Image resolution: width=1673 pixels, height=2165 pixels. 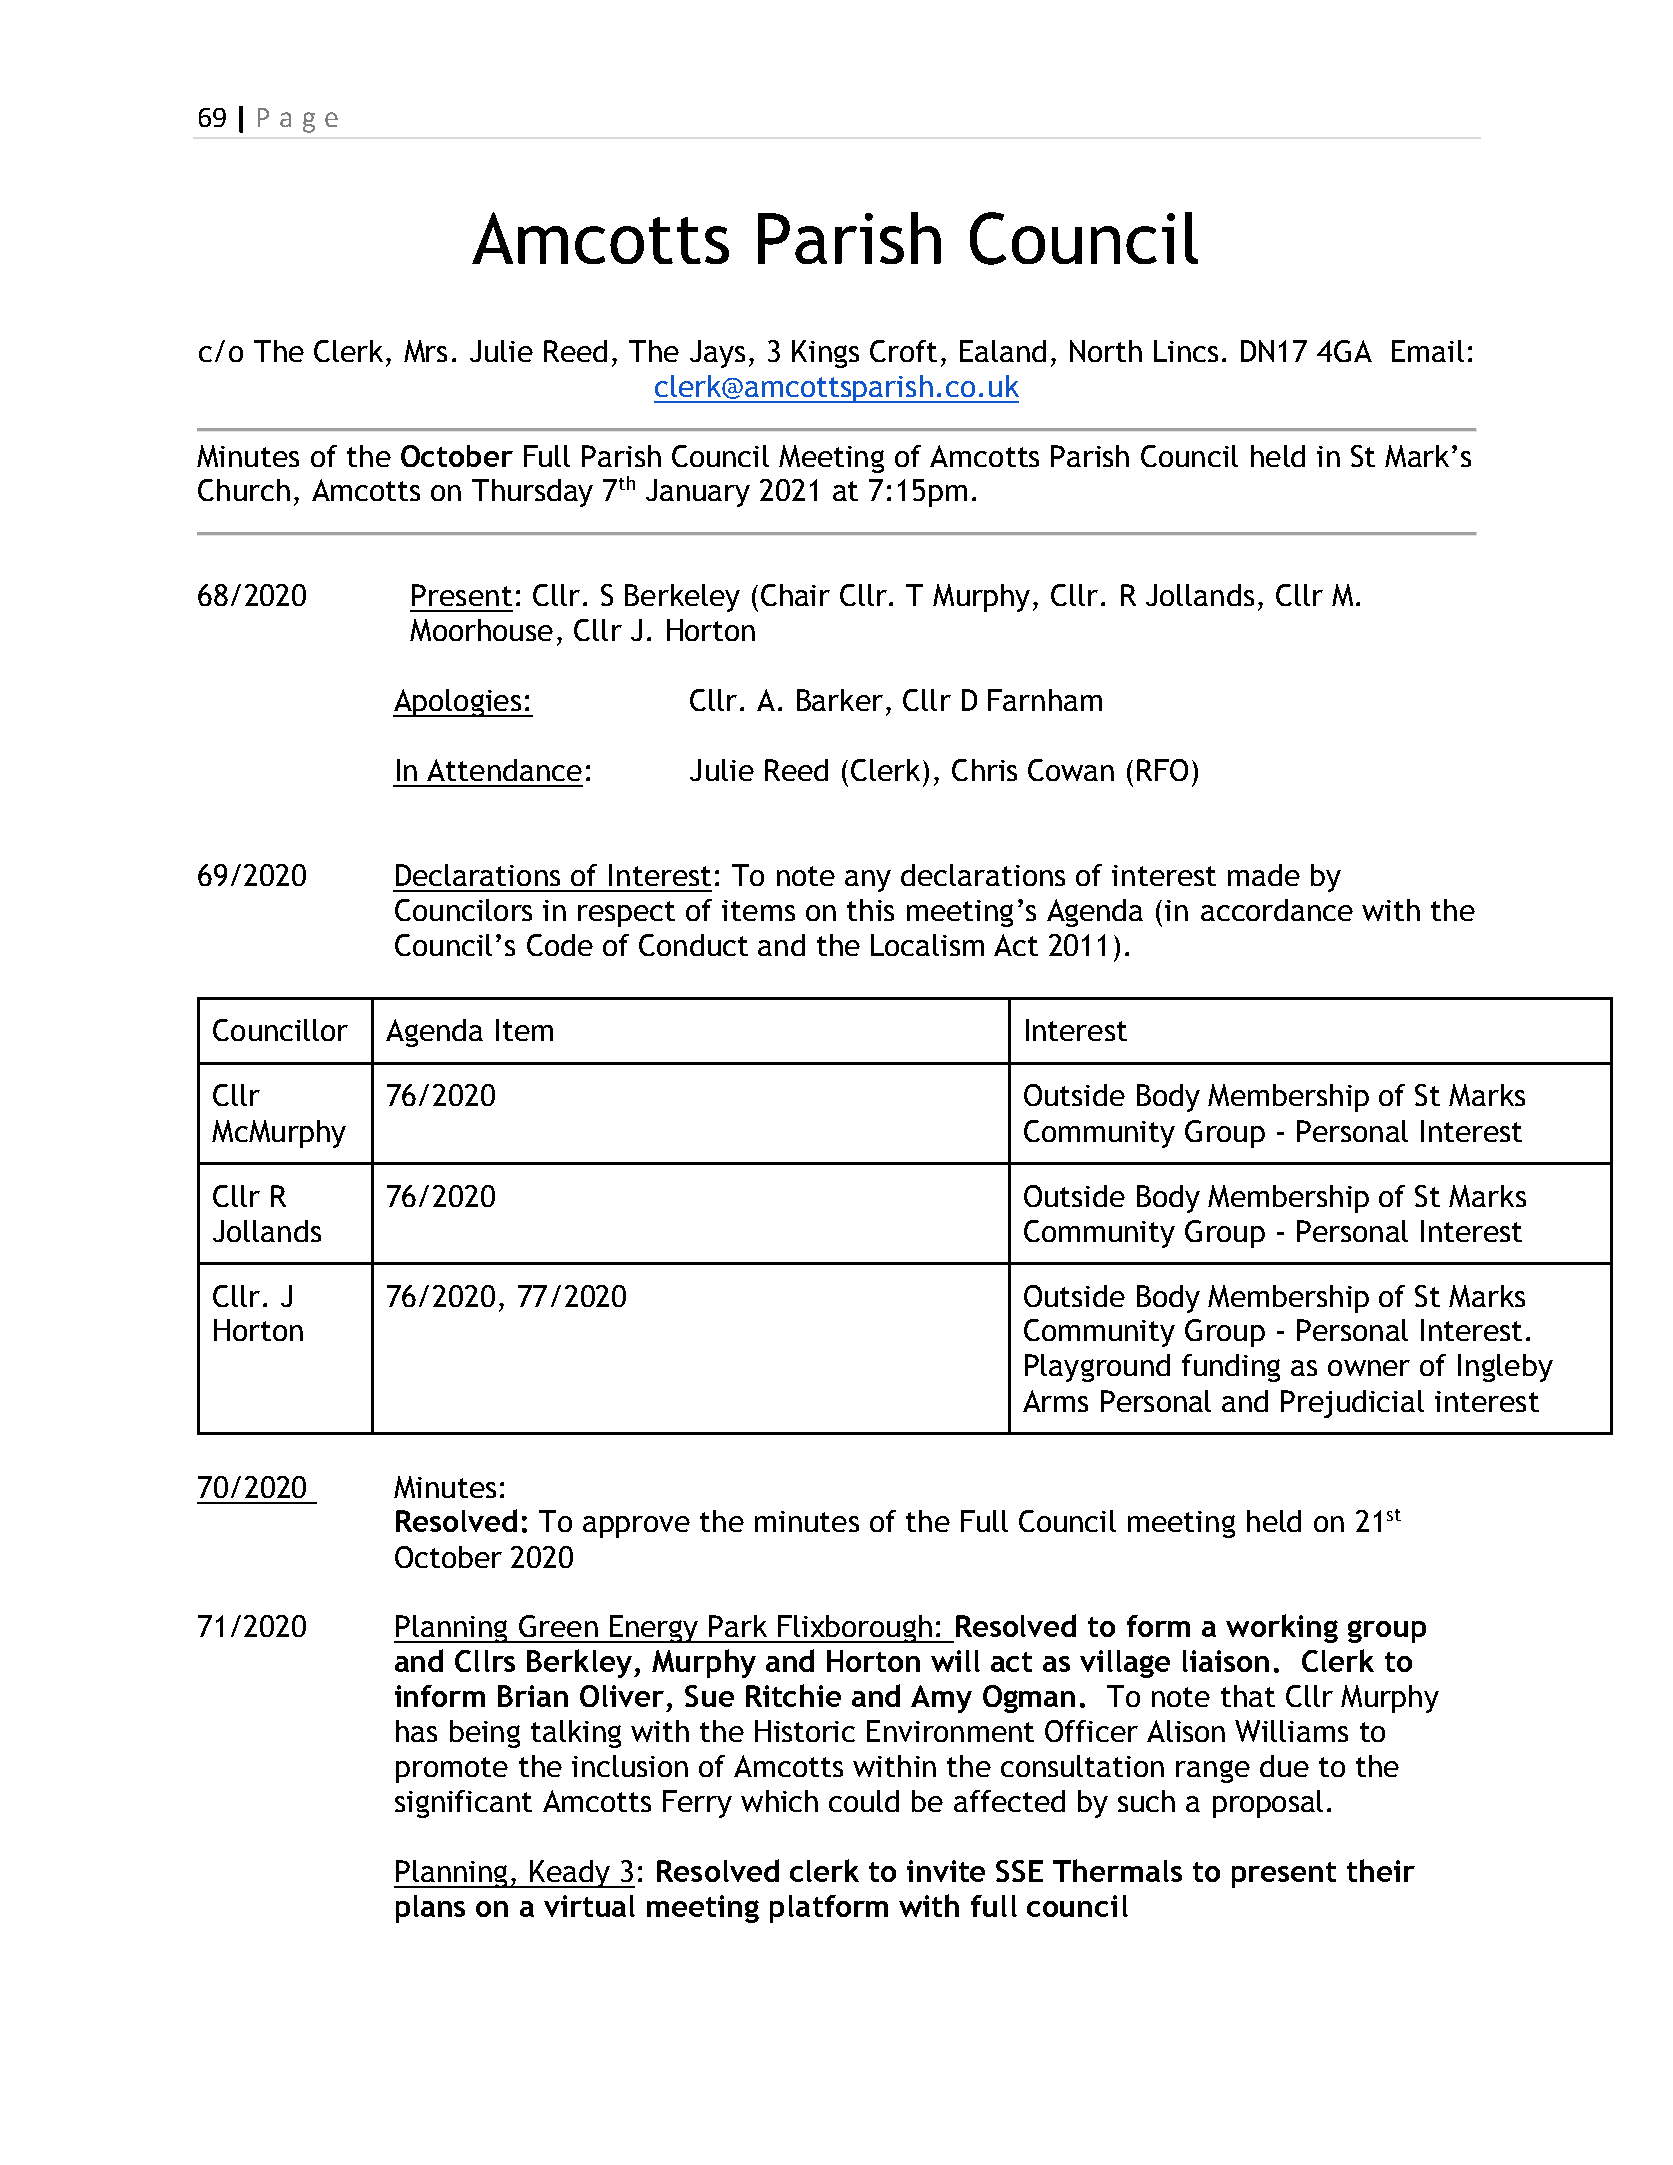 I want to click on Email, so click(x=1428, y=351).
